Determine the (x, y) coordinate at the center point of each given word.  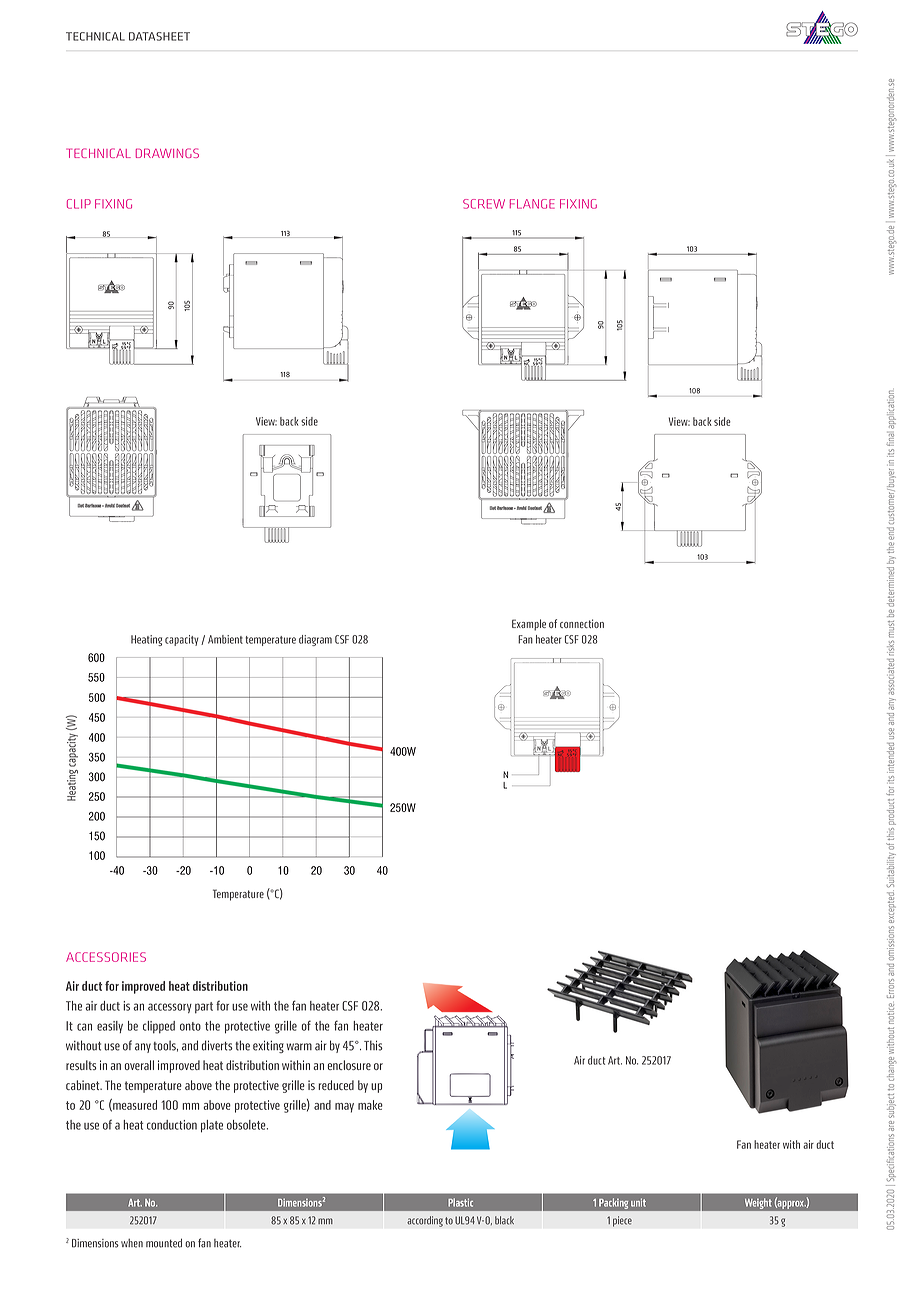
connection (582, 623)
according (425, 1221)
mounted (164, 1243)
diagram (315, 640)
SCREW (484, 204)
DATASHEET (159, 36)
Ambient (225, 639)
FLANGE (532, 204)
